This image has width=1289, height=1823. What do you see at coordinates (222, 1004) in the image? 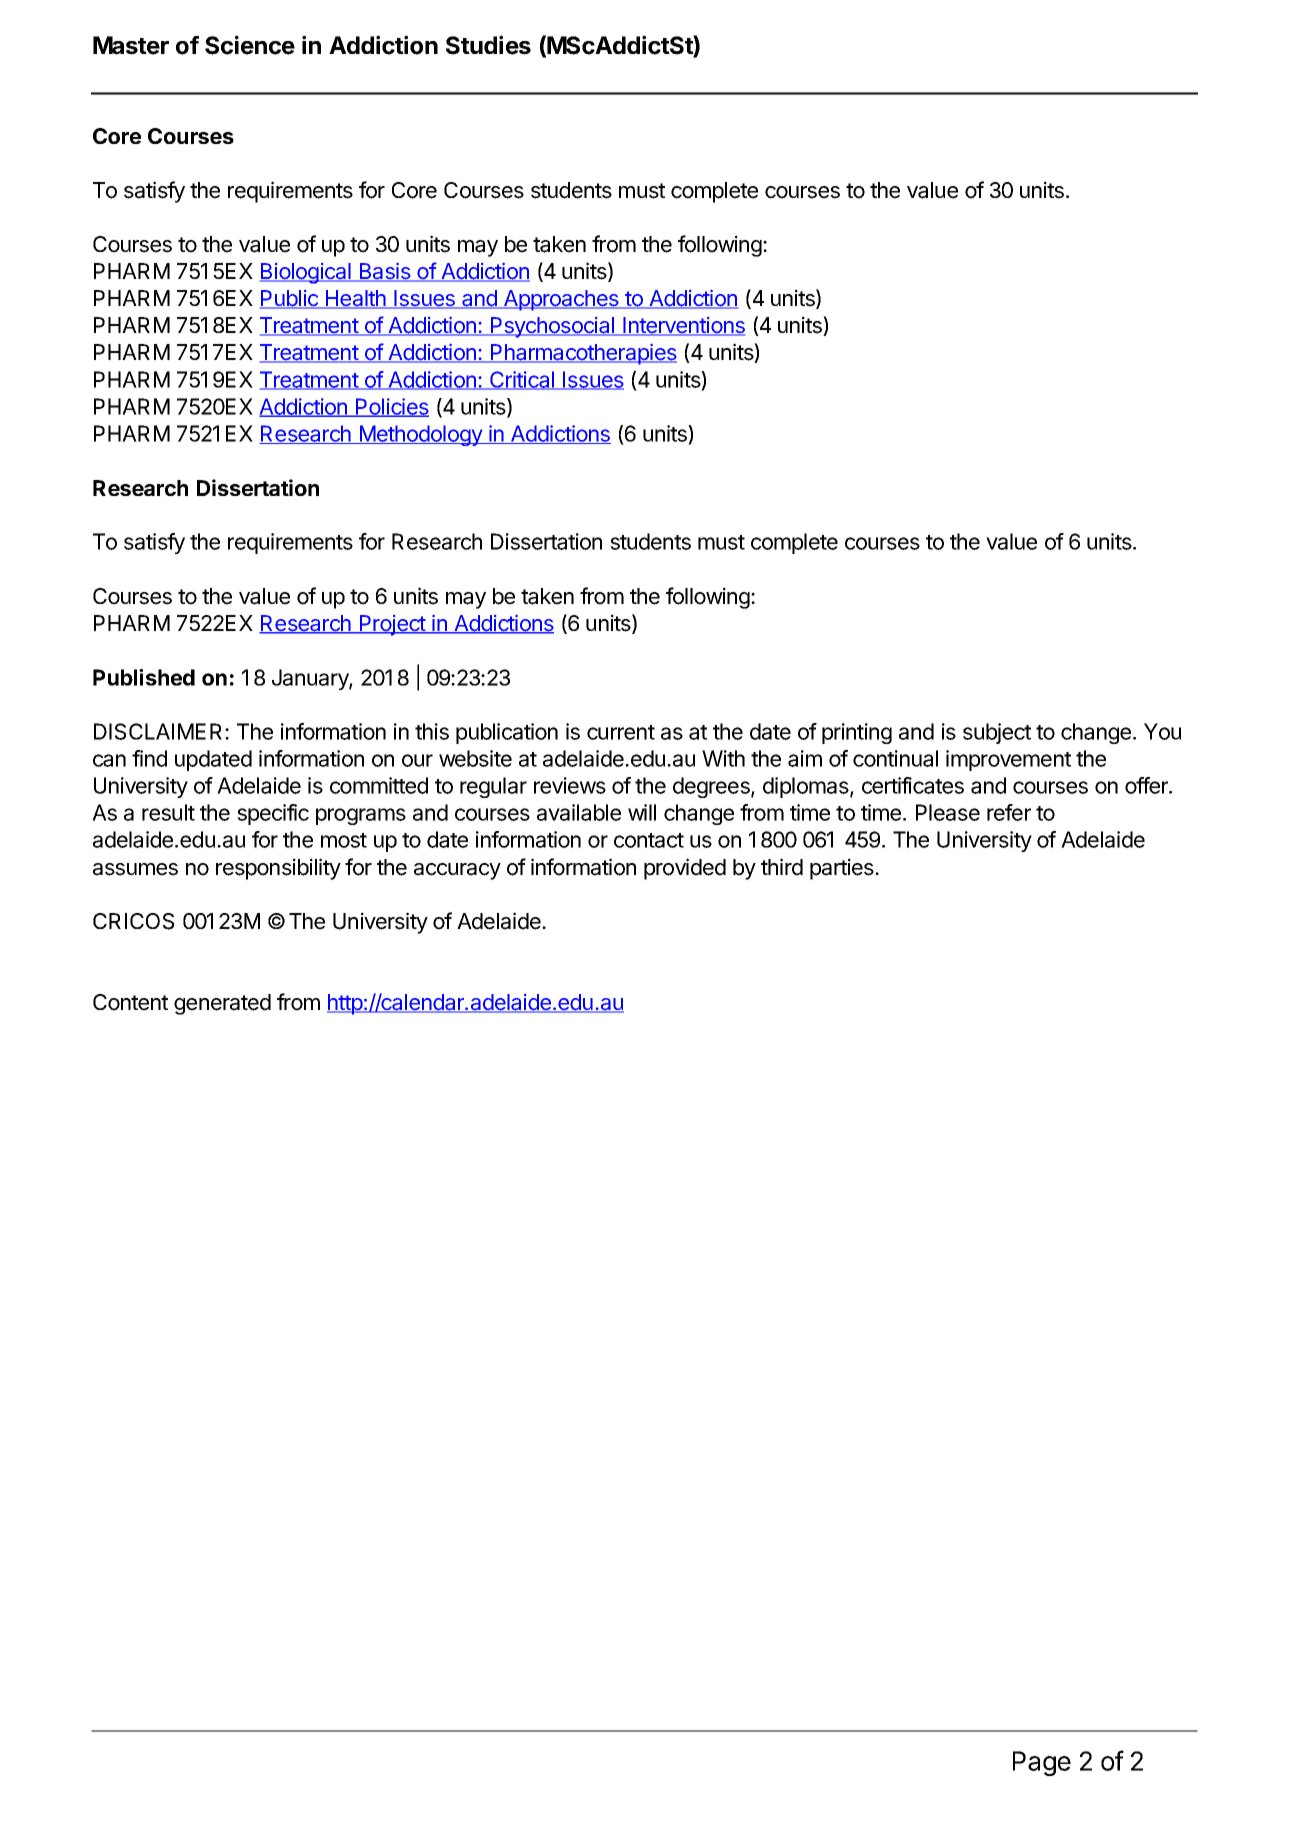
I see `generated` at bounding box center [222, 1004].
